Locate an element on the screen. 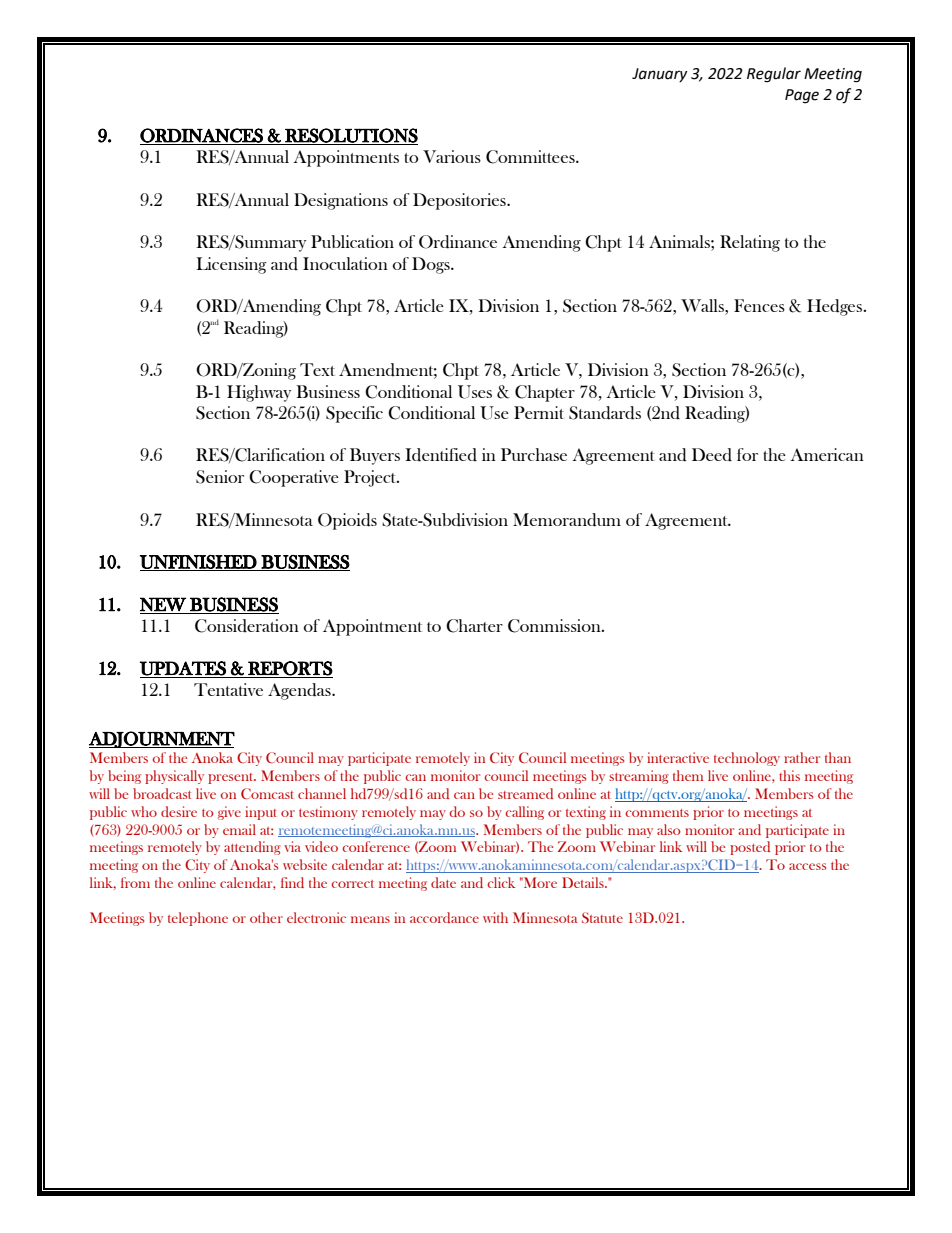 This screenshot has height=1233, width=952. Senior is located at coordinates (220, 477).
